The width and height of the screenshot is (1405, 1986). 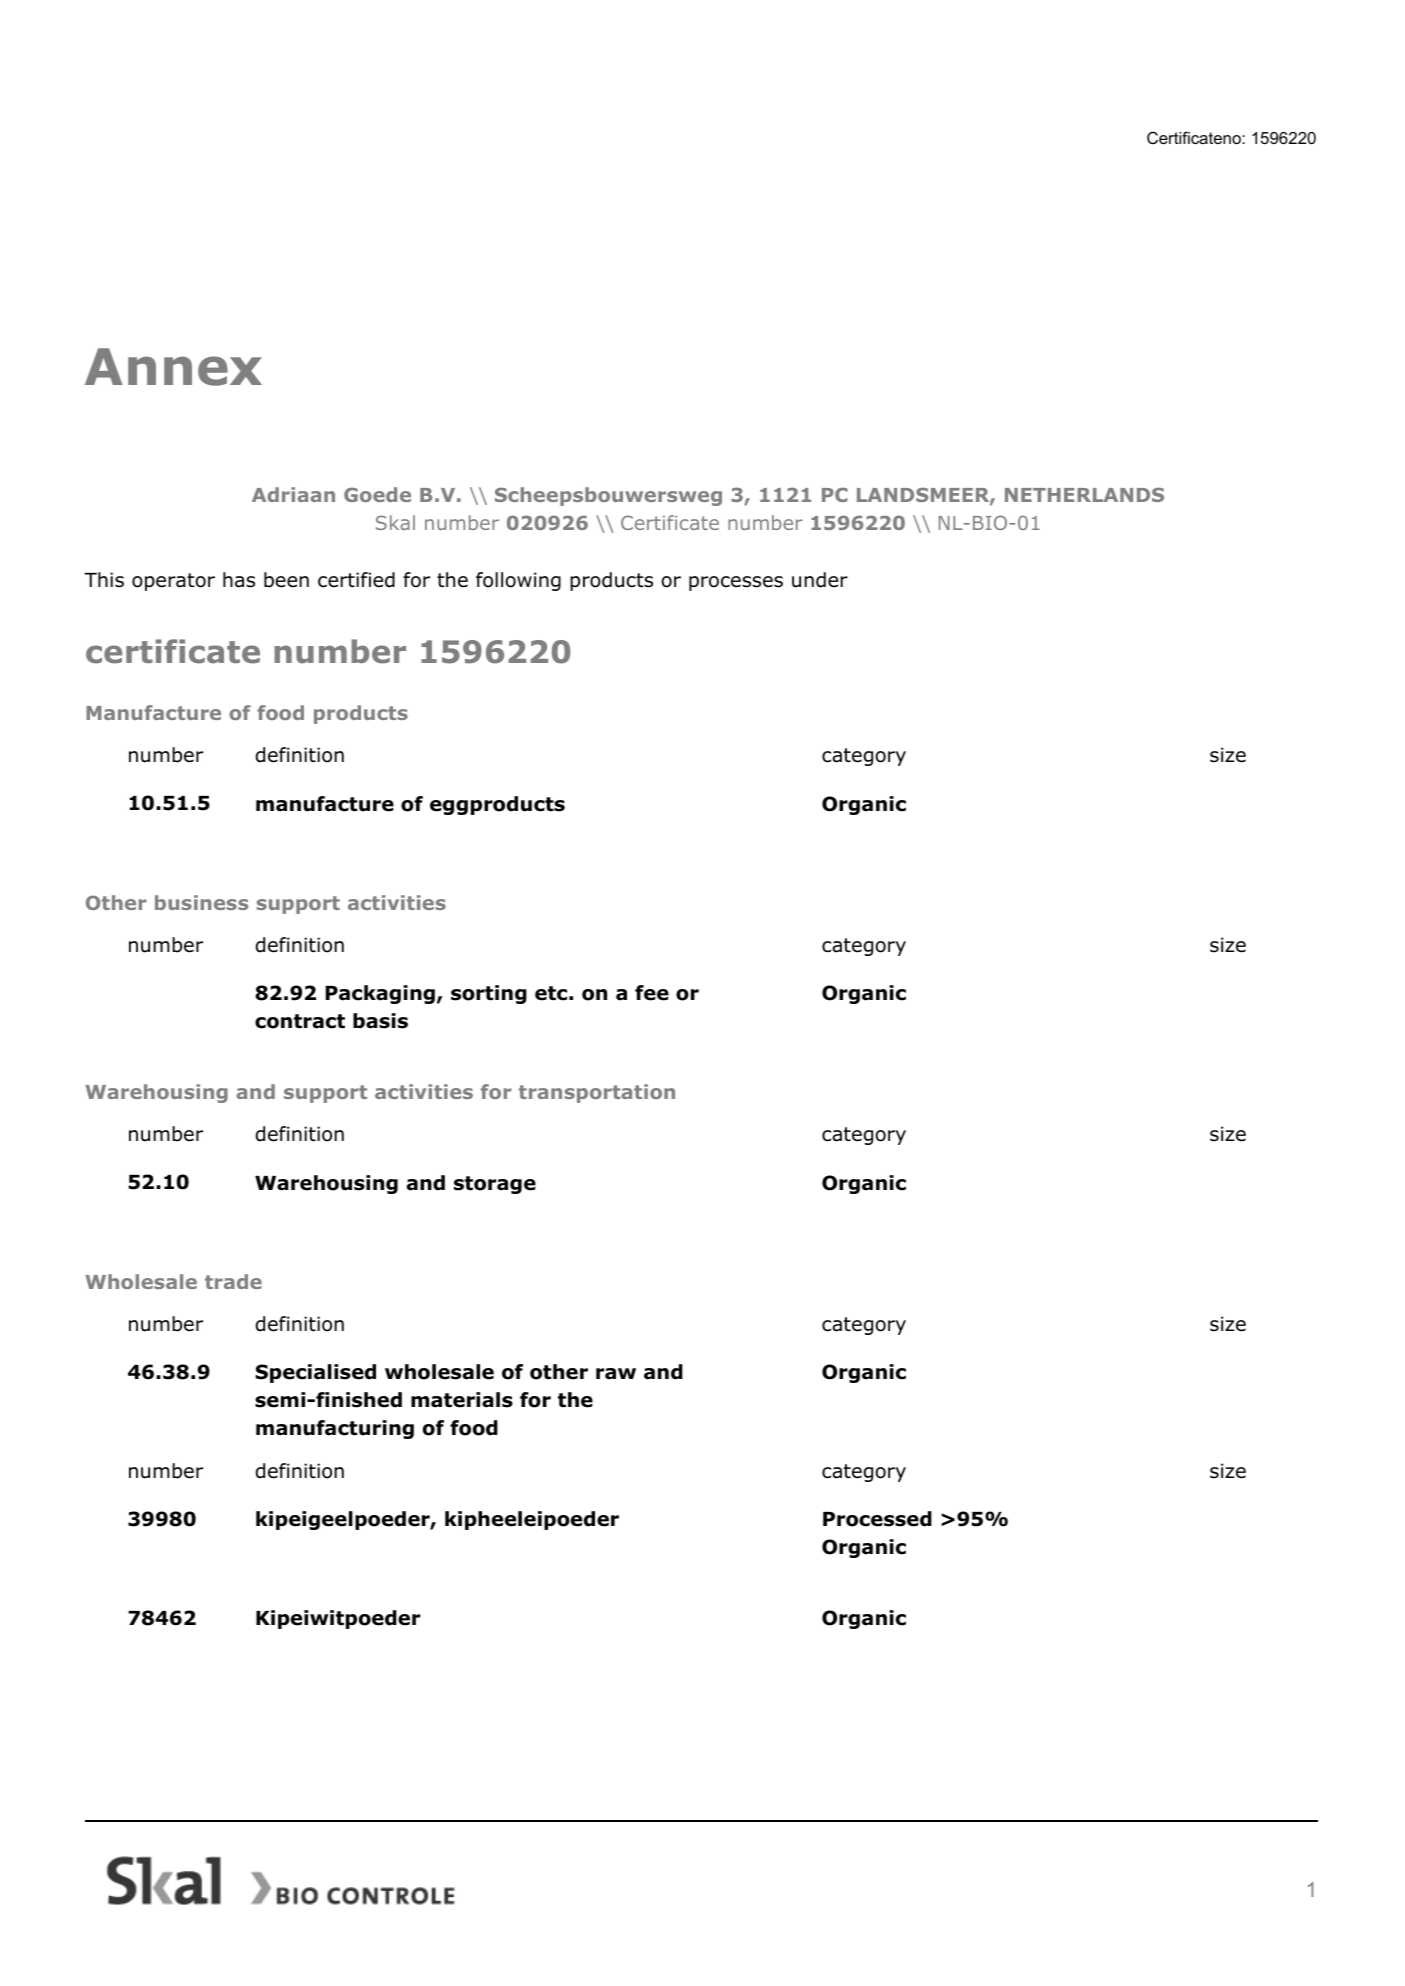 What do you see at coordinates (173, 367) in the screenshot?
I see `Annex` at bounding box center [173, 367].
